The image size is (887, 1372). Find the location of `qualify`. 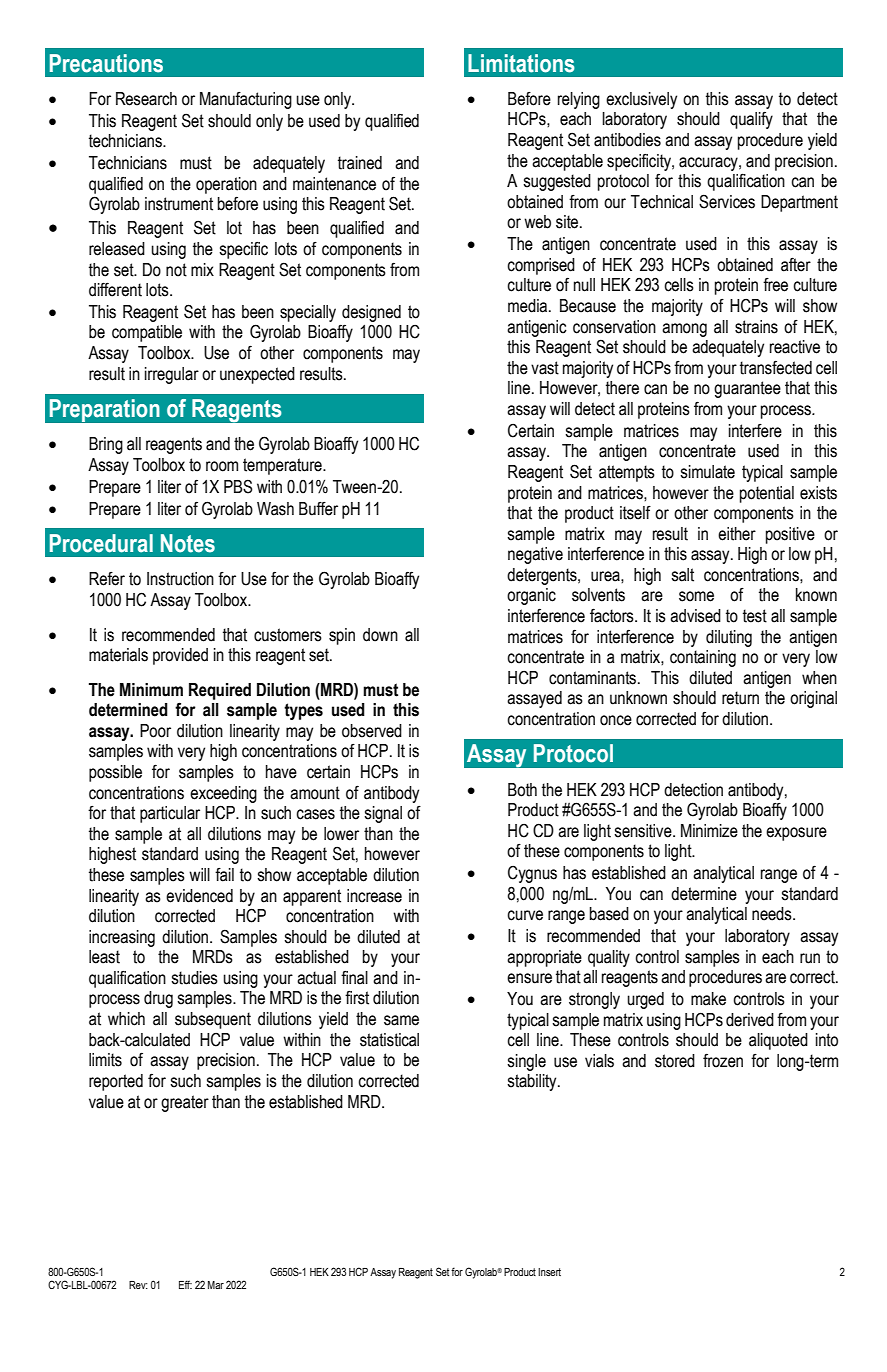

qualify is located at coordinates (751, 120).
